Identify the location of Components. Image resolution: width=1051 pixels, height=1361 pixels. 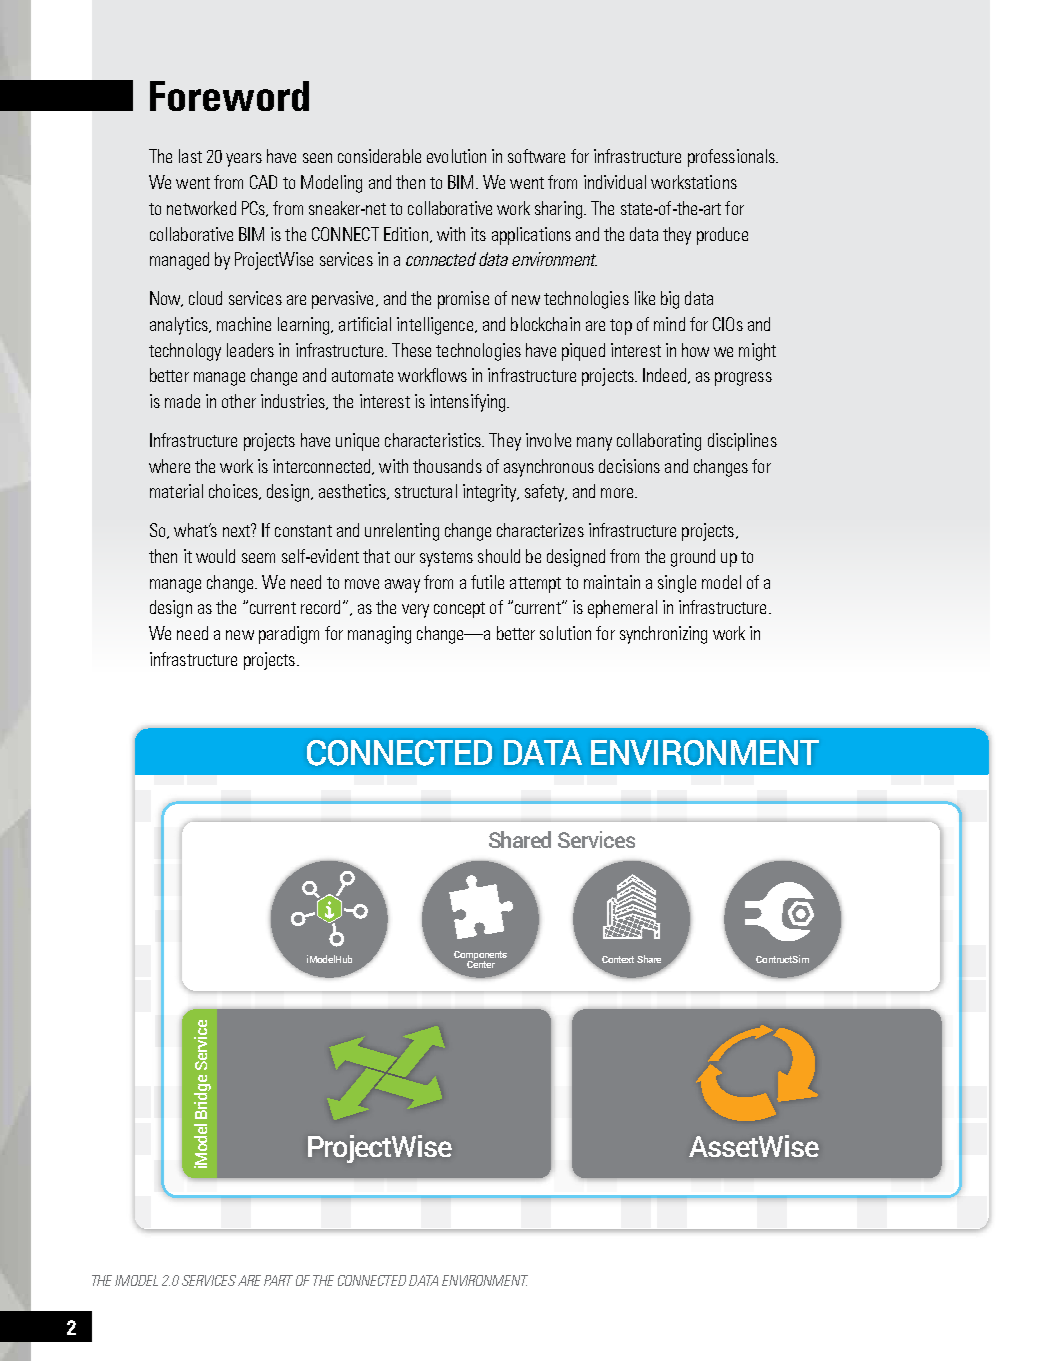
(480, 956).
